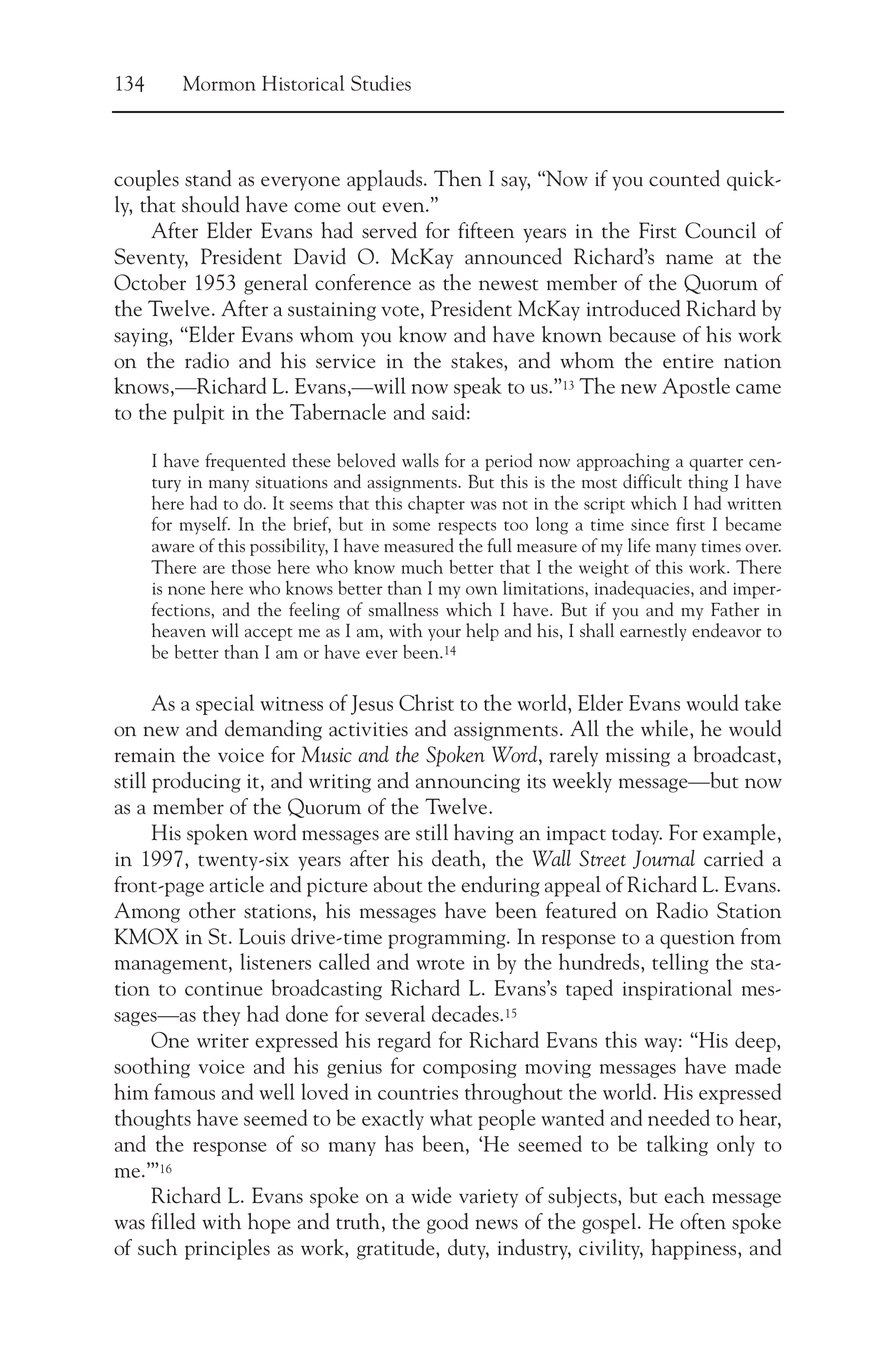 The height and width of the image is (1345, 896). What do you see at coordinates (447, 1223) in the image?
I see `good` at bounding box center [447, 1223].
